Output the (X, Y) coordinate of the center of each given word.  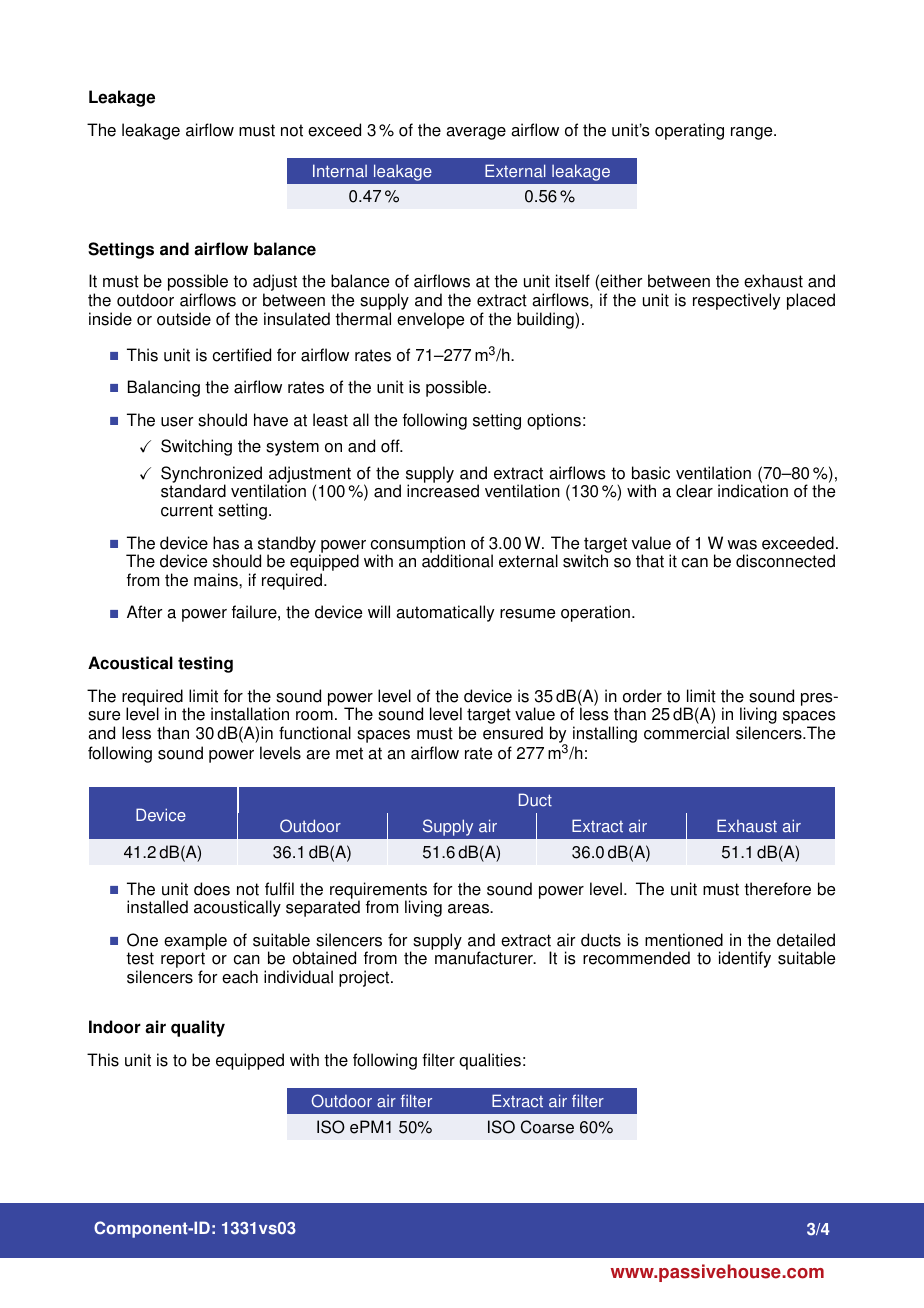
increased (443, 491)
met (349, 753)
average (476, 133)
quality (198, 1028)
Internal (340, 171)
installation (250, 714)
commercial (686, 733)
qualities (490, 1061)
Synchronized (211, 476)
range (753, 133)
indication (753, 491)
